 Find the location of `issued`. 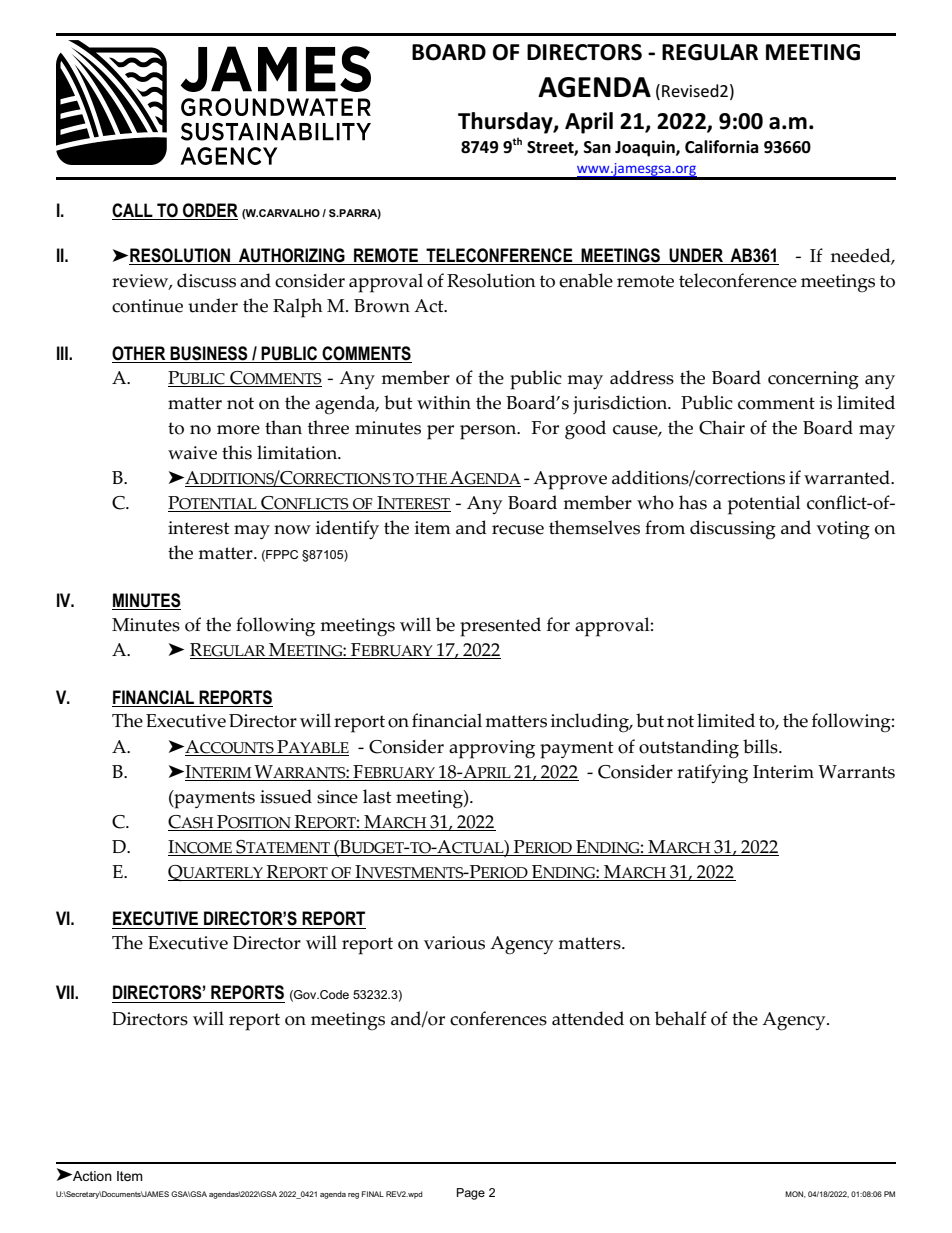

issued is located at coordinates (286, 796).
